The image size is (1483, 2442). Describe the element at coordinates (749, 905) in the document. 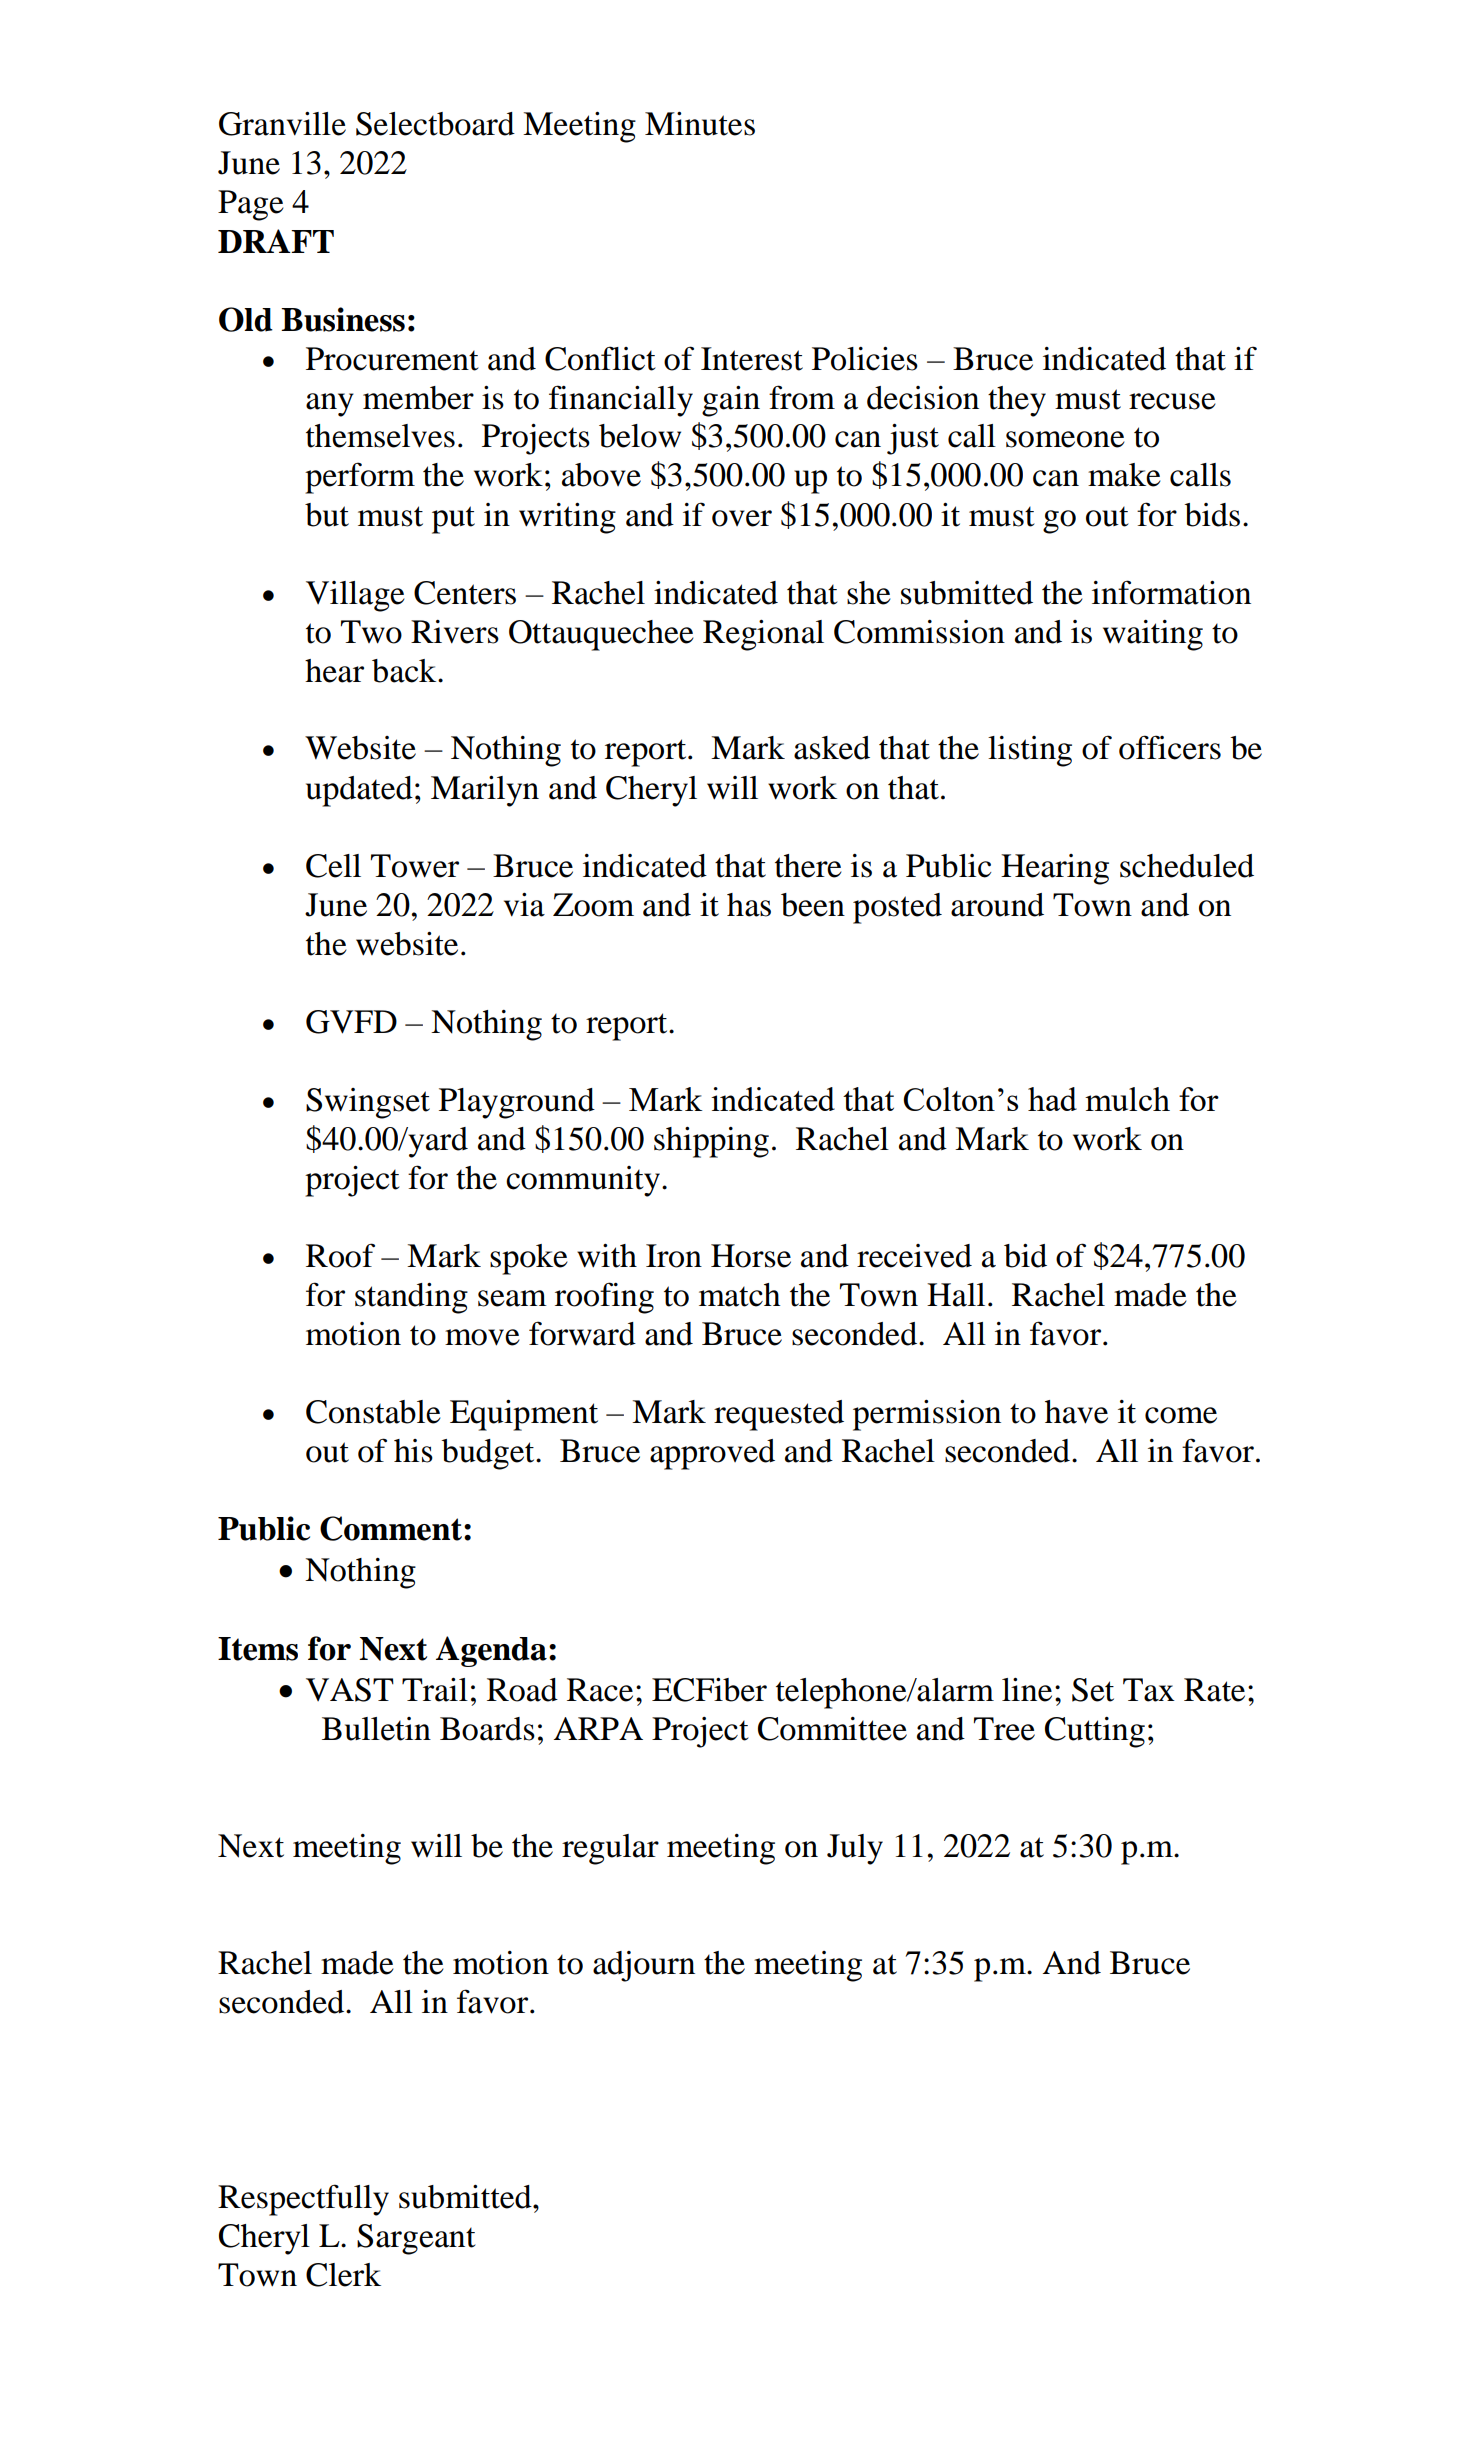

I see `has` at that location.
